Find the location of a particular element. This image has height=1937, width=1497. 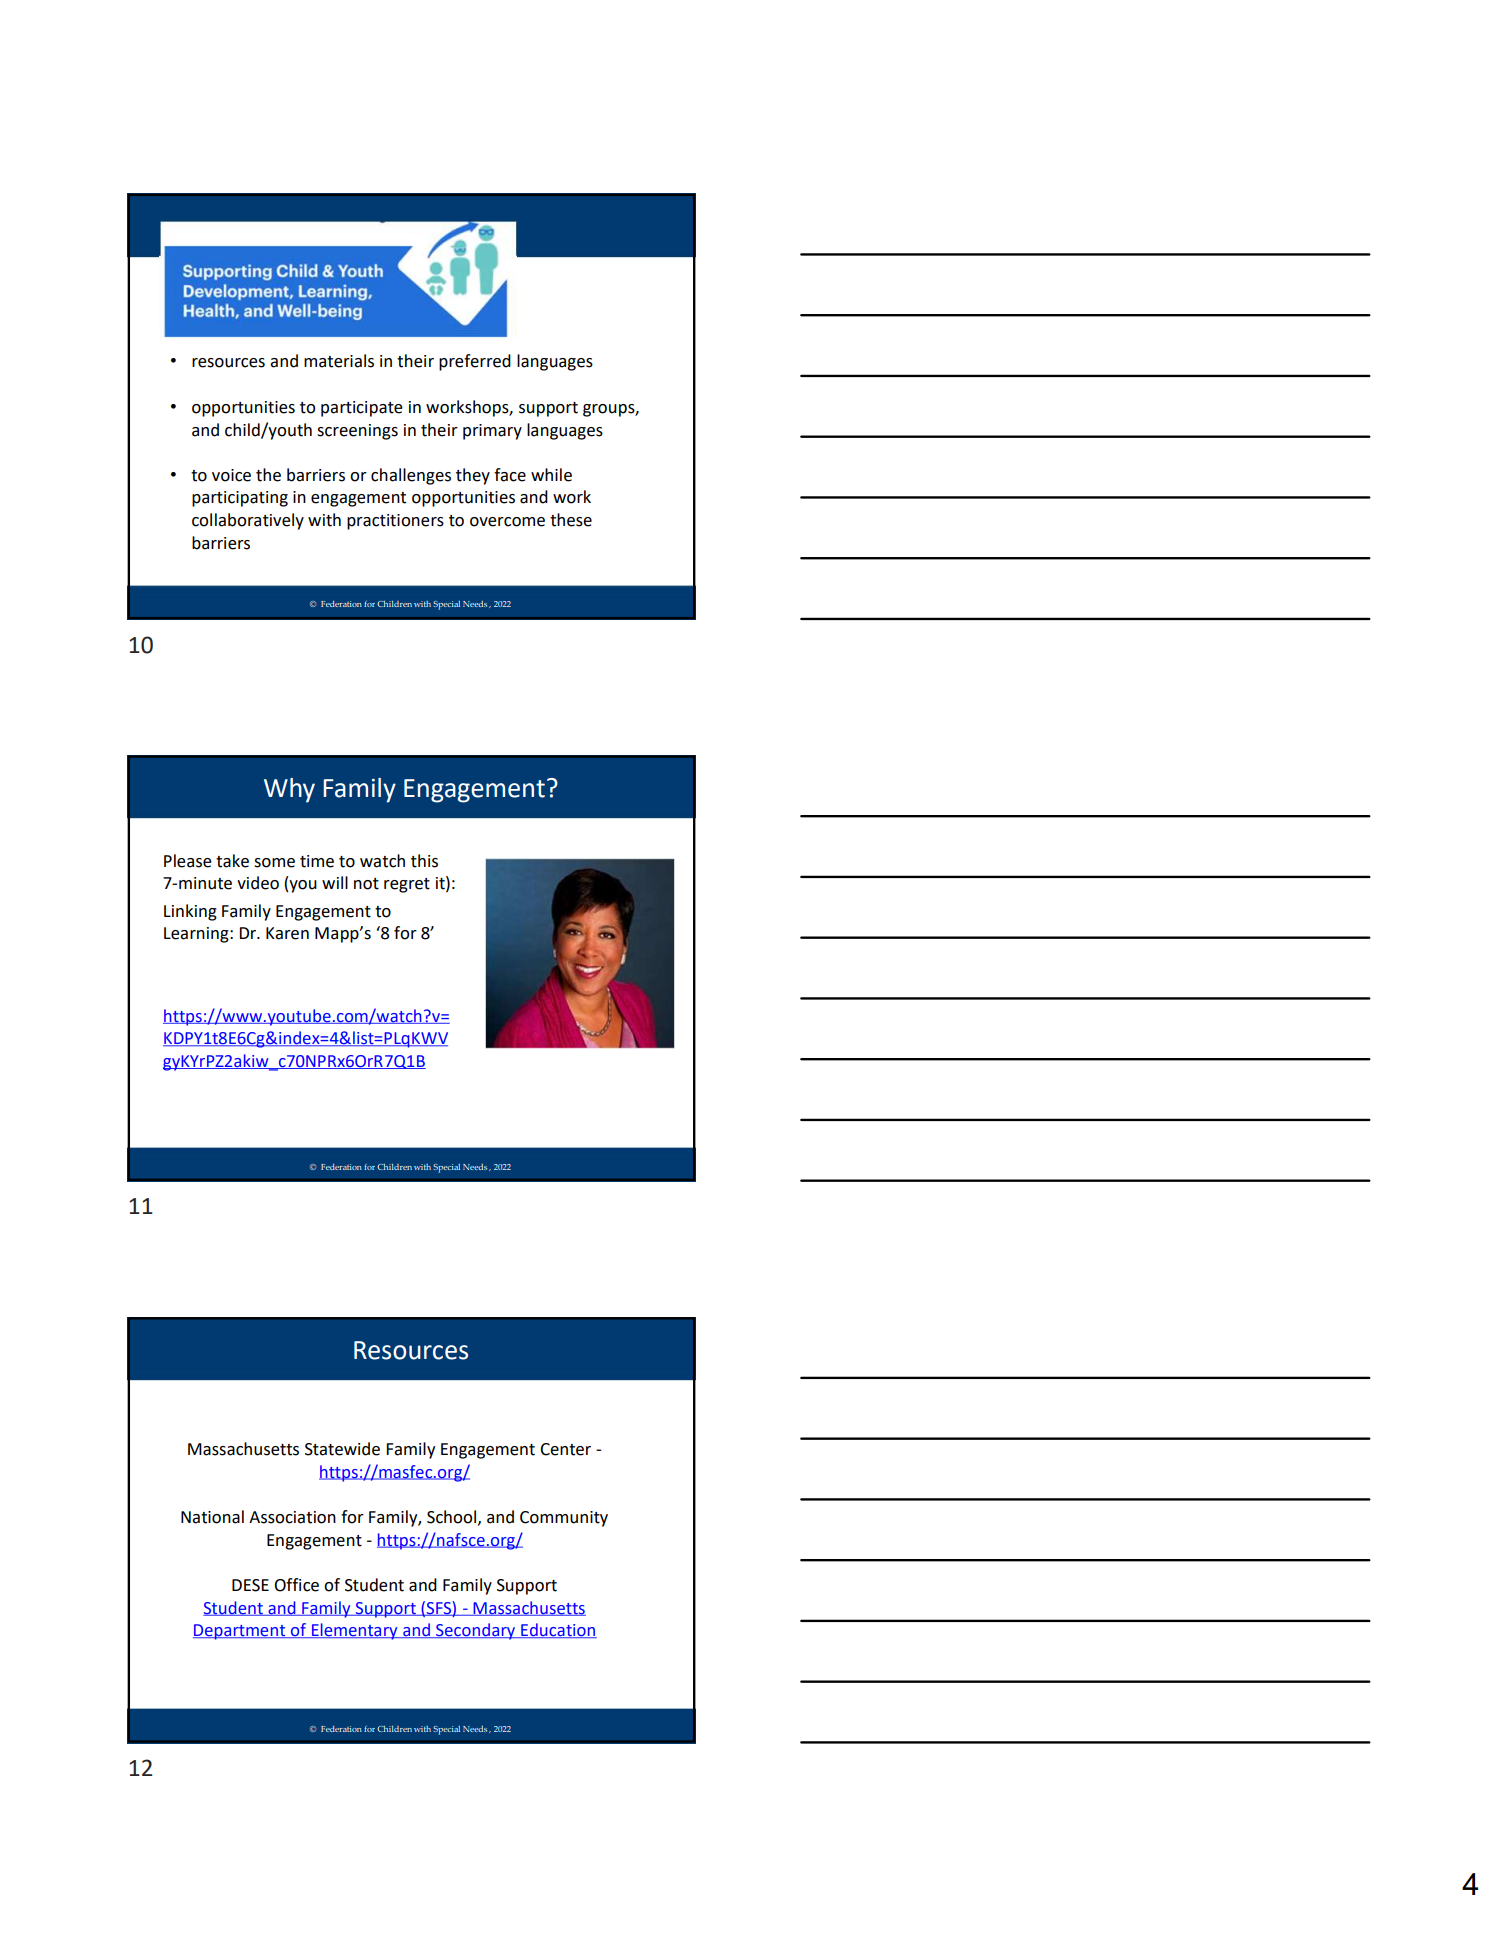

DESE is located at coordinates (250, 1585).
